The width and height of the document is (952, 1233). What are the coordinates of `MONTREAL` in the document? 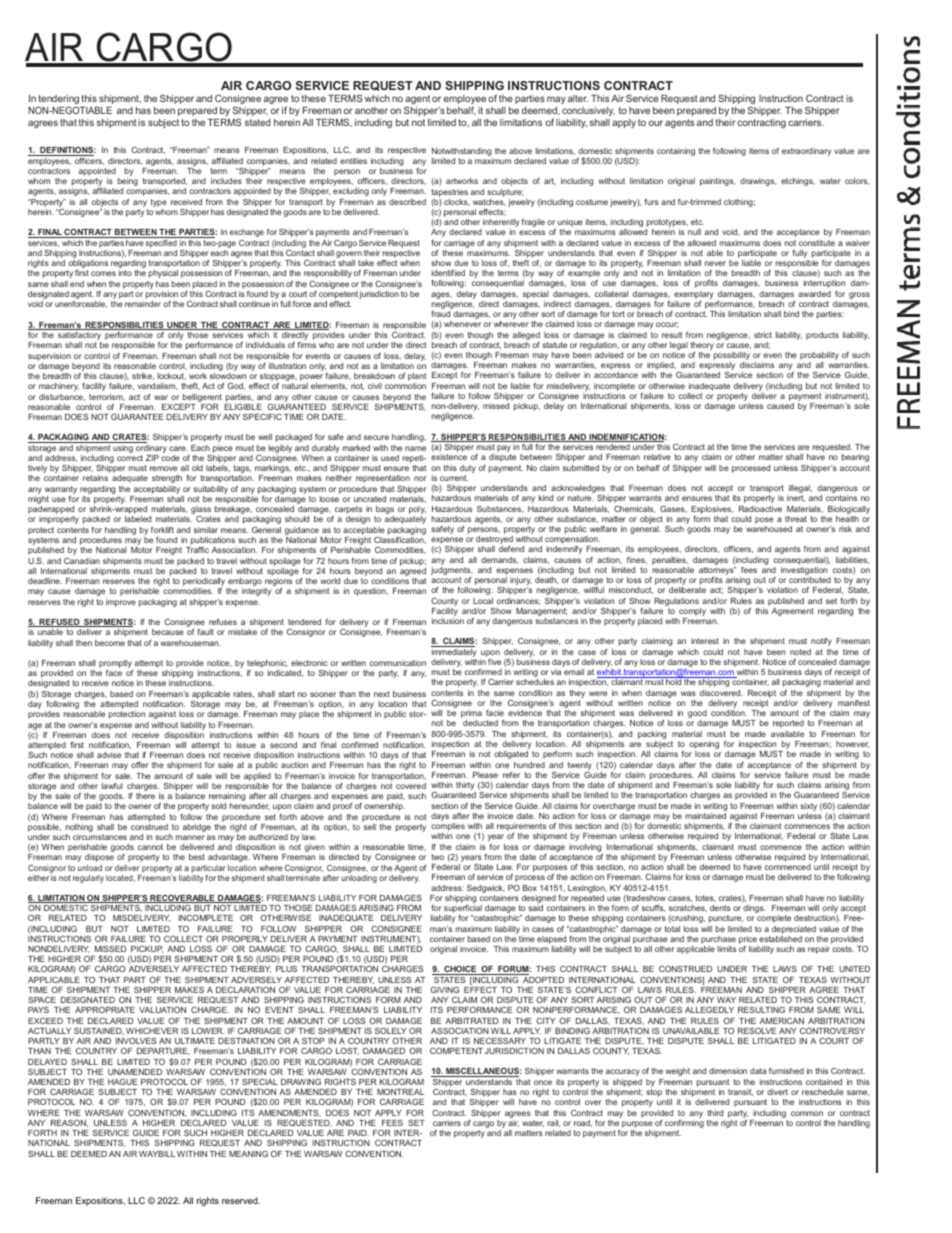 It's located at (400, 1092).
